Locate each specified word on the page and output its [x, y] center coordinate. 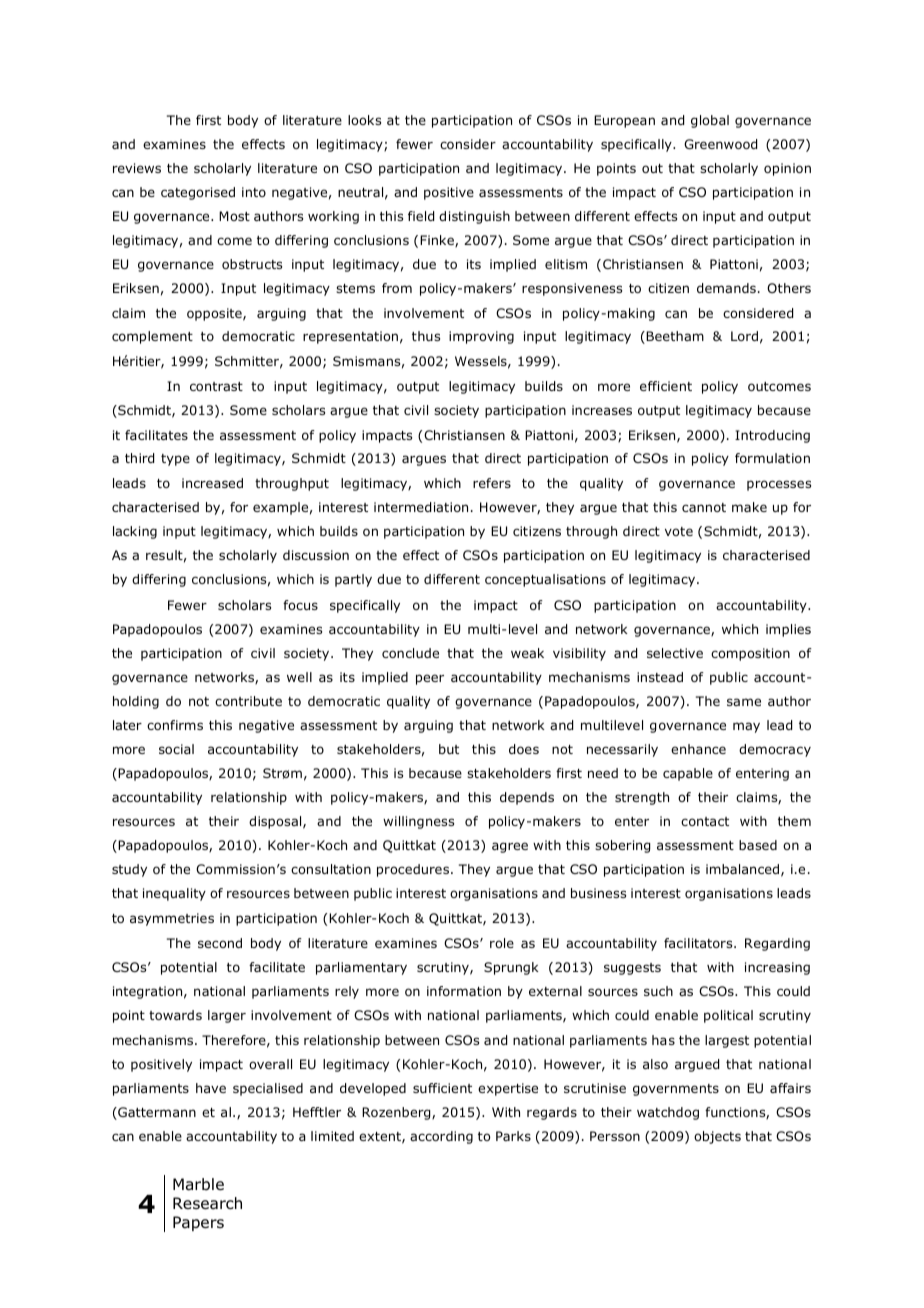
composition [750, 654]
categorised [198, 193]
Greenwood [720, 144]
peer [430, 679]
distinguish [474, 217]
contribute [248, 701]
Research [207, 1203]
